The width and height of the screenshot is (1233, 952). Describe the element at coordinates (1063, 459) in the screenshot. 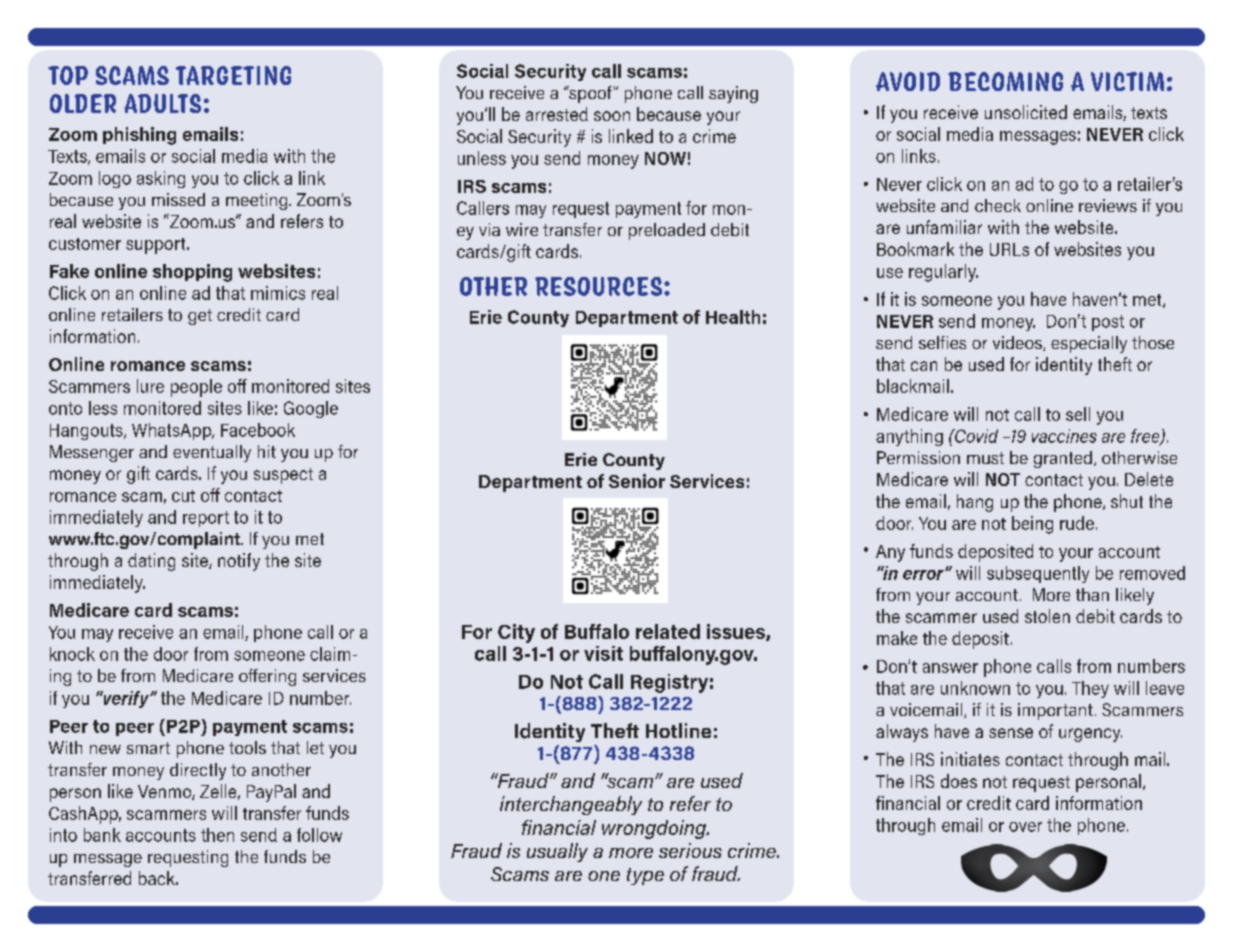

I see `granted` at that location.
